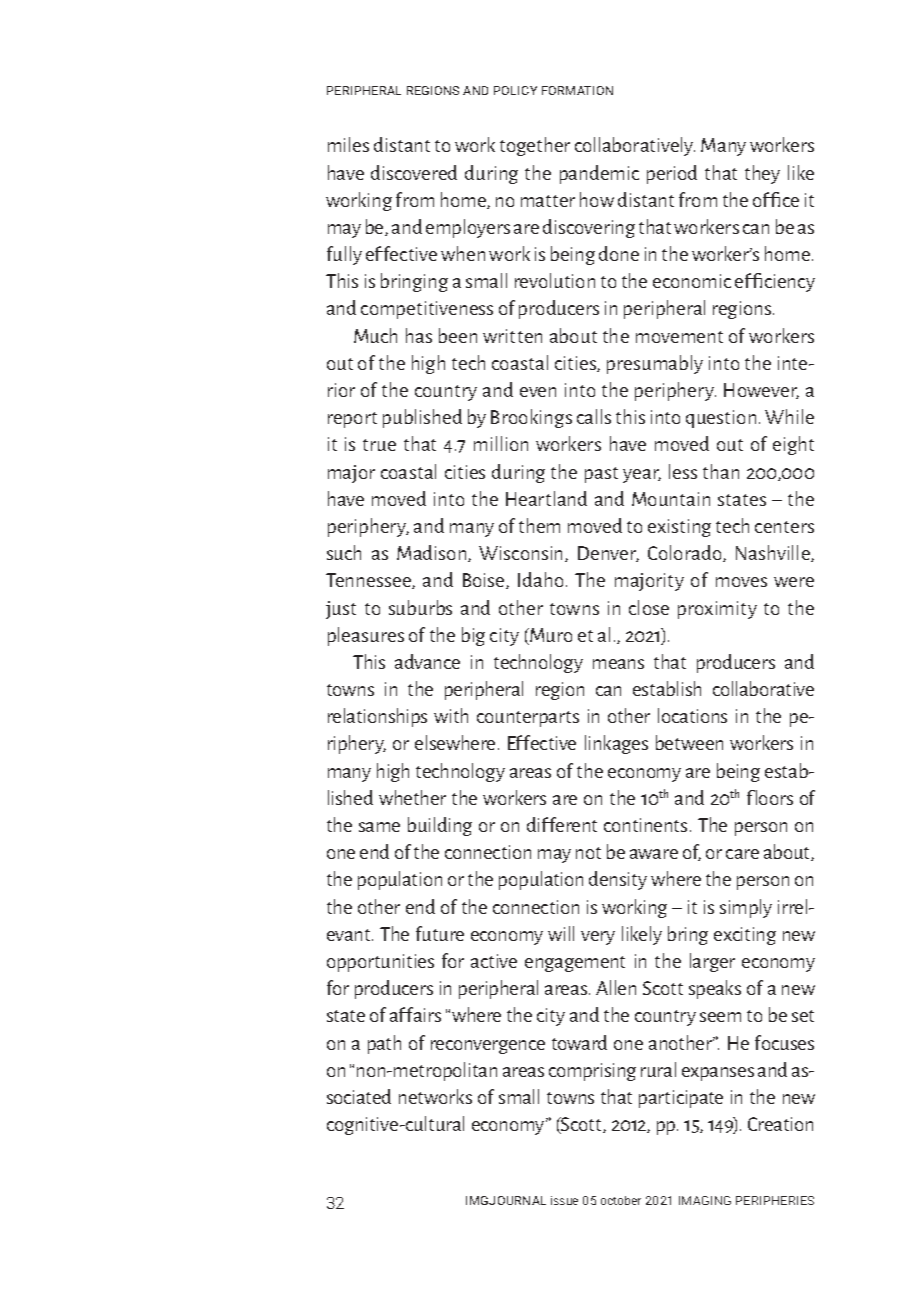 Image resolution: width=924 pixels, height=1305 pixels. I want to click on Nashville, so click(774, 553).
